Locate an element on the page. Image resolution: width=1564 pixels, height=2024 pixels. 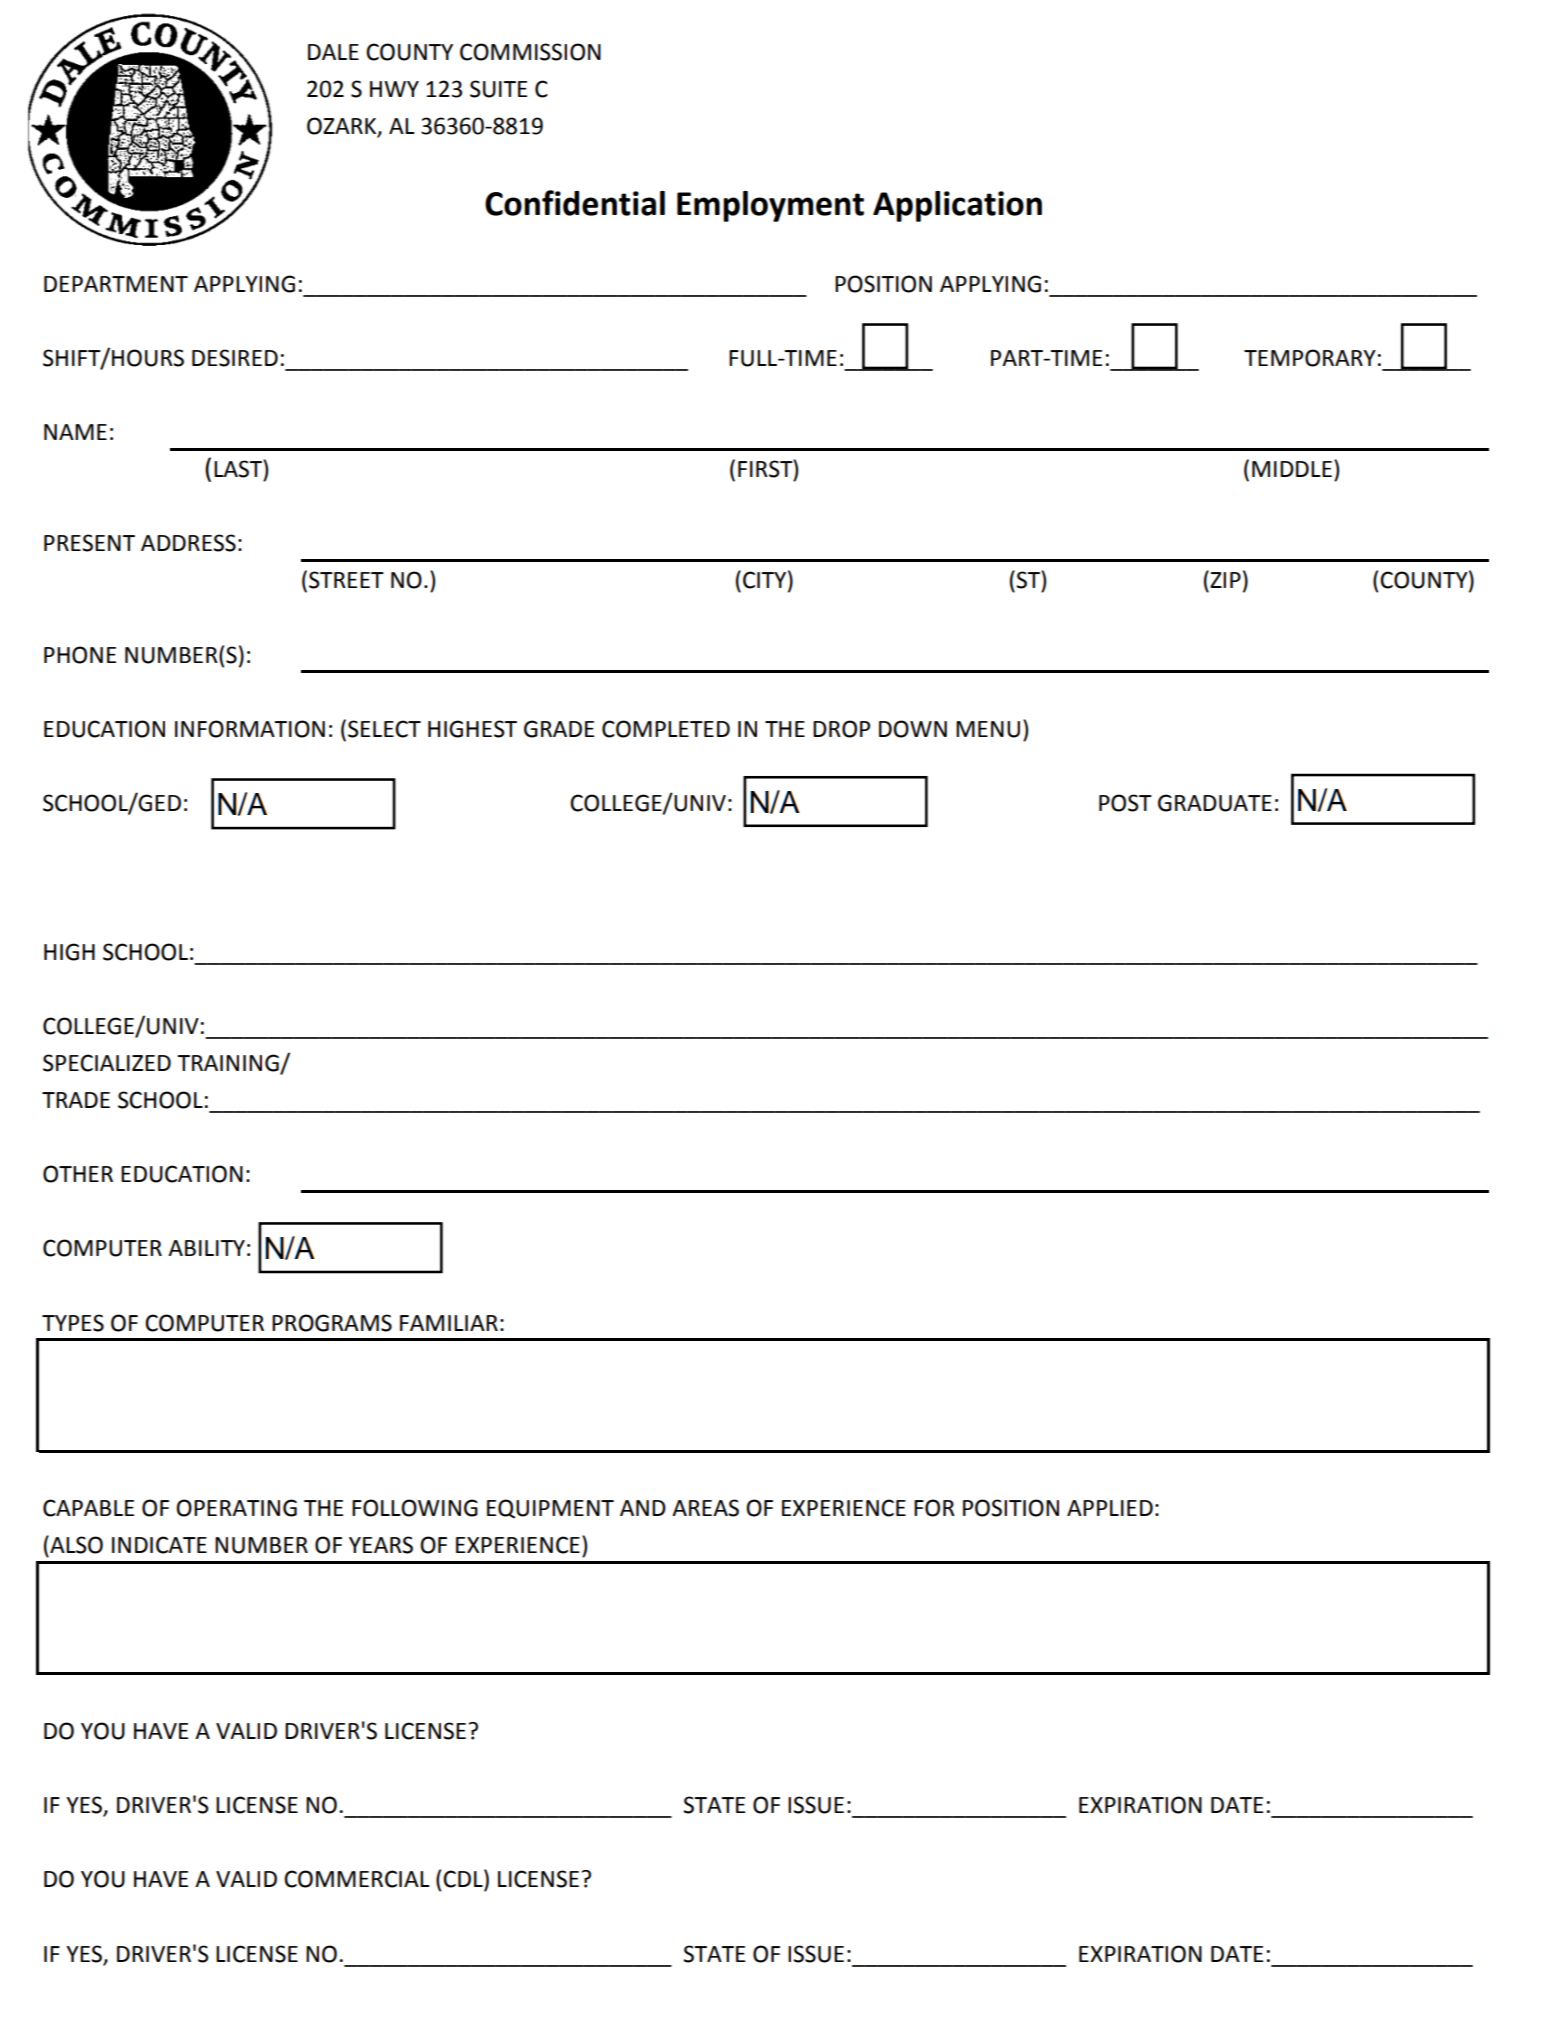
TRAINING is located at coordinates (229, 1064).
